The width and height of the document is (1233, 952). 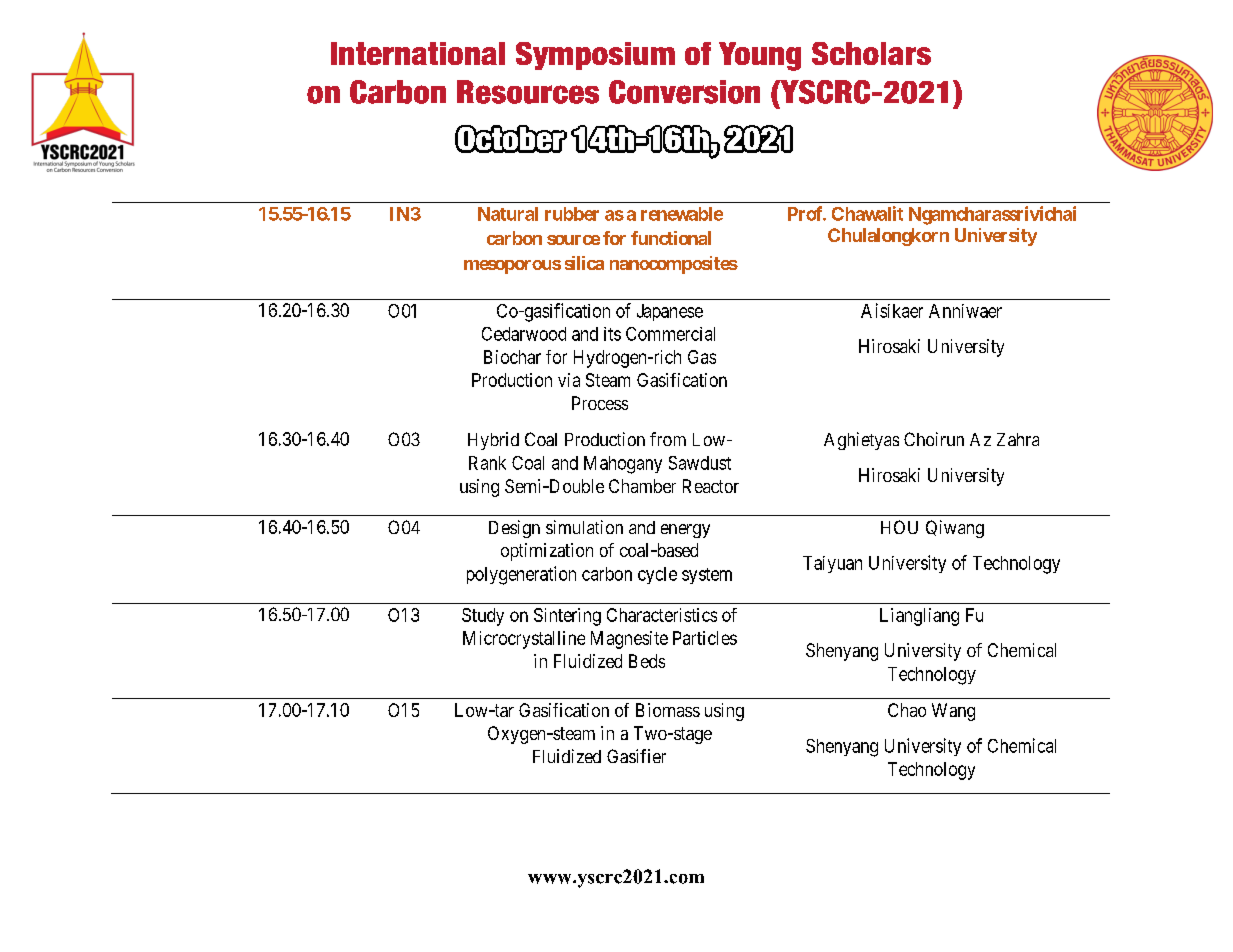 What do you see at coordinates (573, 240) in the document?
I see `source` at bounding box center [573, 240].
